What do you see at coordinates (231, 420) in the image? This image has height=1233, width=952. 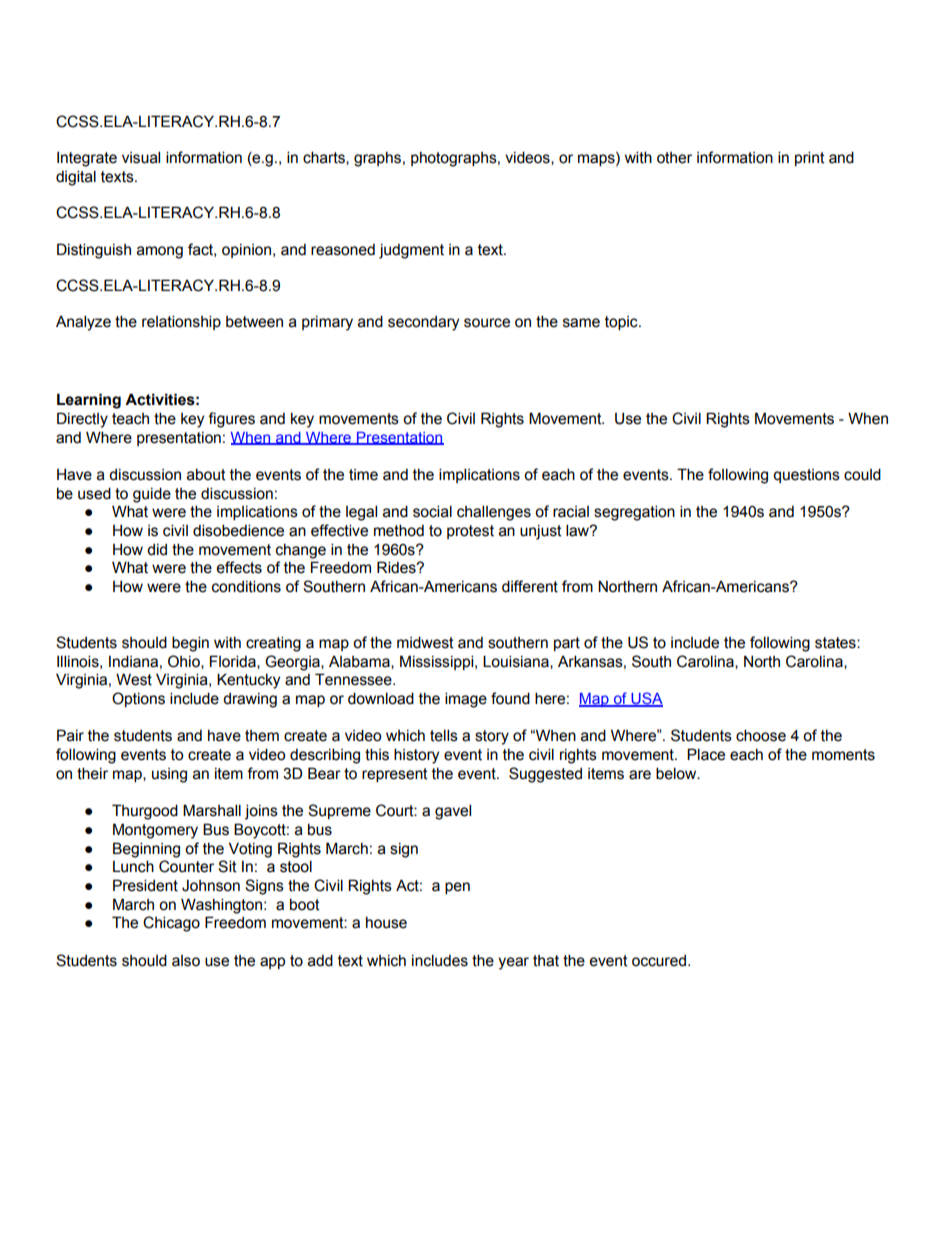 I see `figures` at bounding box center [231, 420].
